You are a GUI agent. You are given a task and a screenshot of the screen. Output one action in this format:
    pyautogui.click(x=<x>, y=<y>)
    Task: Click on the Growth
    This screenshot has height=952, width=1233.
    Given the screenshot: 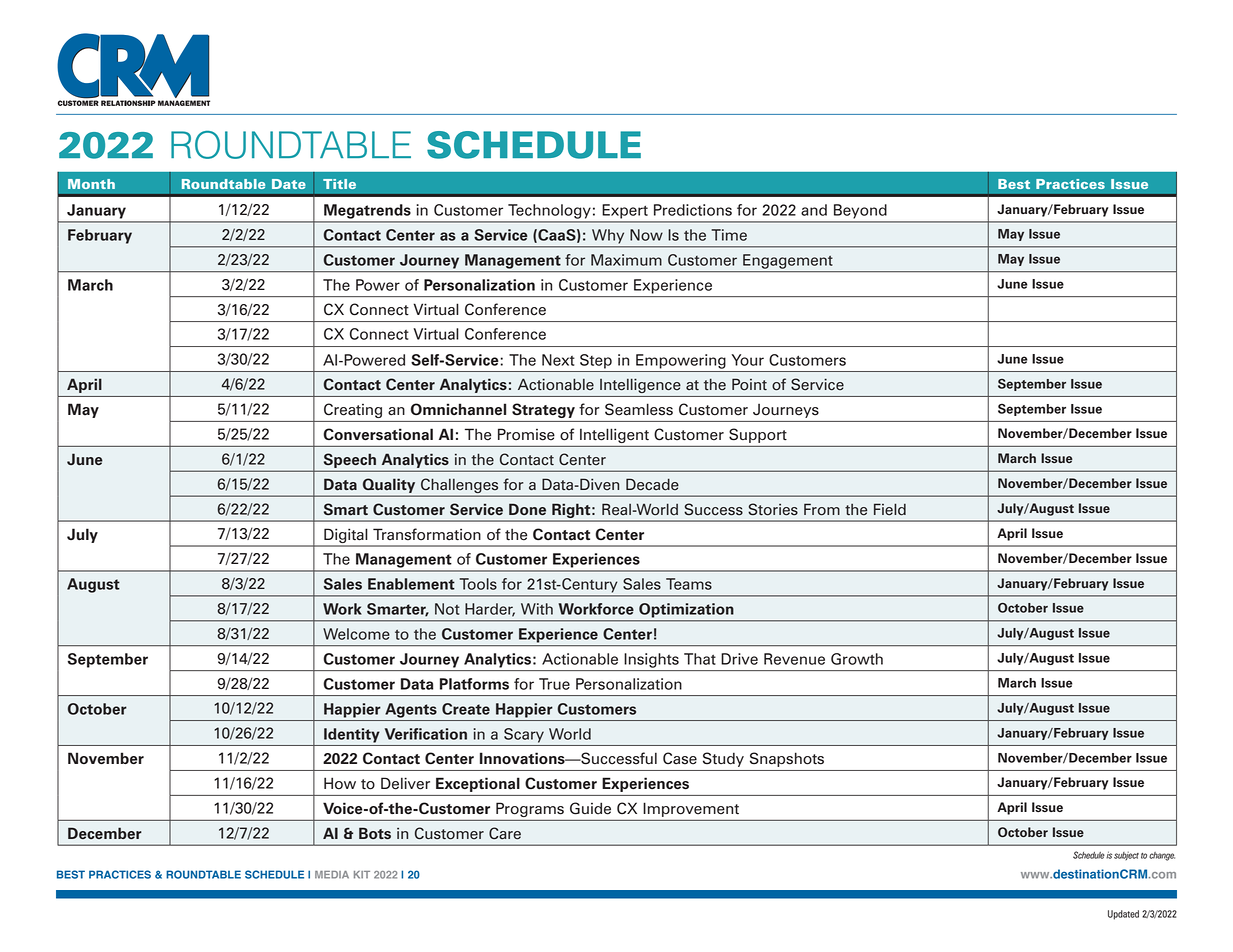 What is the action you would take?
    pyautogui.click(x=857, y=659)
